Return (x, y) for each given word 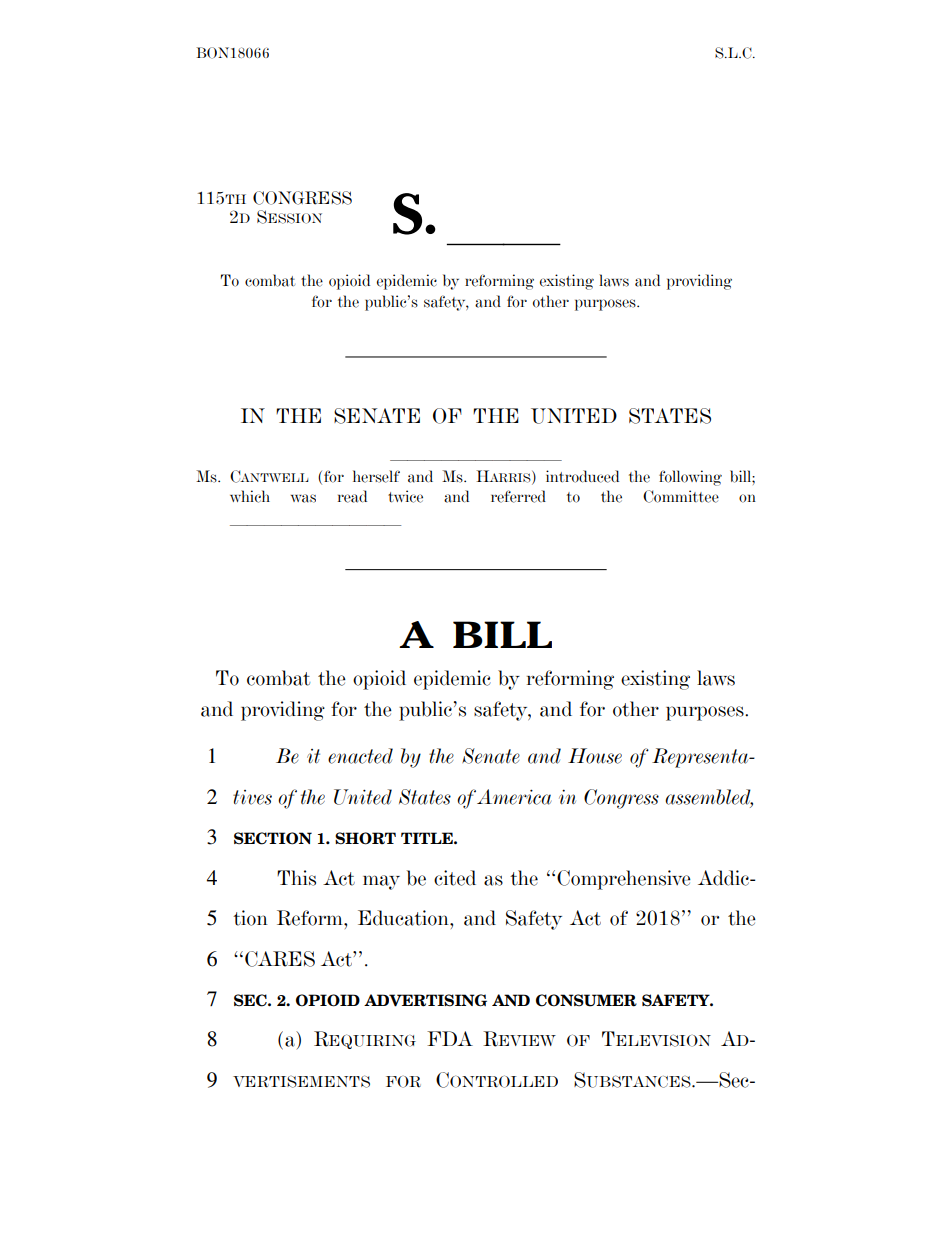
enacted (360, 756)
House (595, 756)
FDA (450, 1038)
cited (455, 878)
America (514, 797)
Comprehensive (624, 880)
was (303, 498)
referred (518, 496)
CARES (280, 959)
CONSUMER (586, 1000)
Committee (681, 496)
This (296, 878)
